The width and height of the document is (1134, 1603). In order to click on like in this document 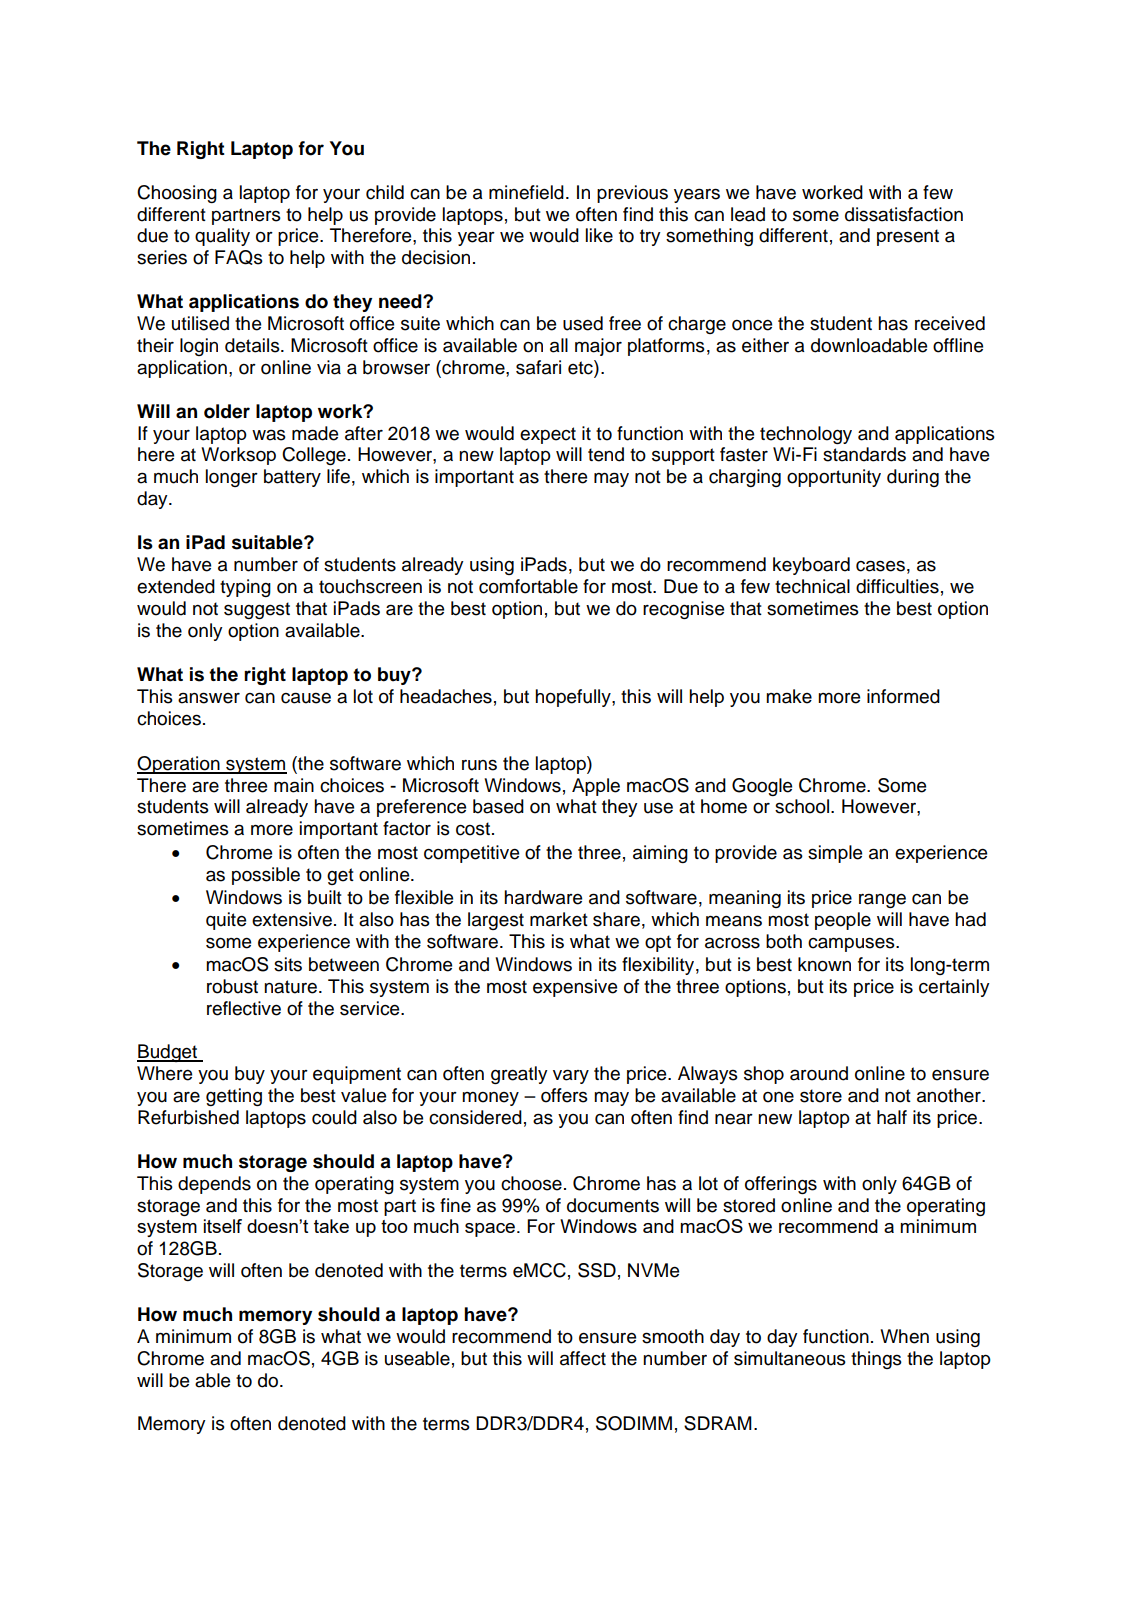, I will do `click(599, 235)`.
